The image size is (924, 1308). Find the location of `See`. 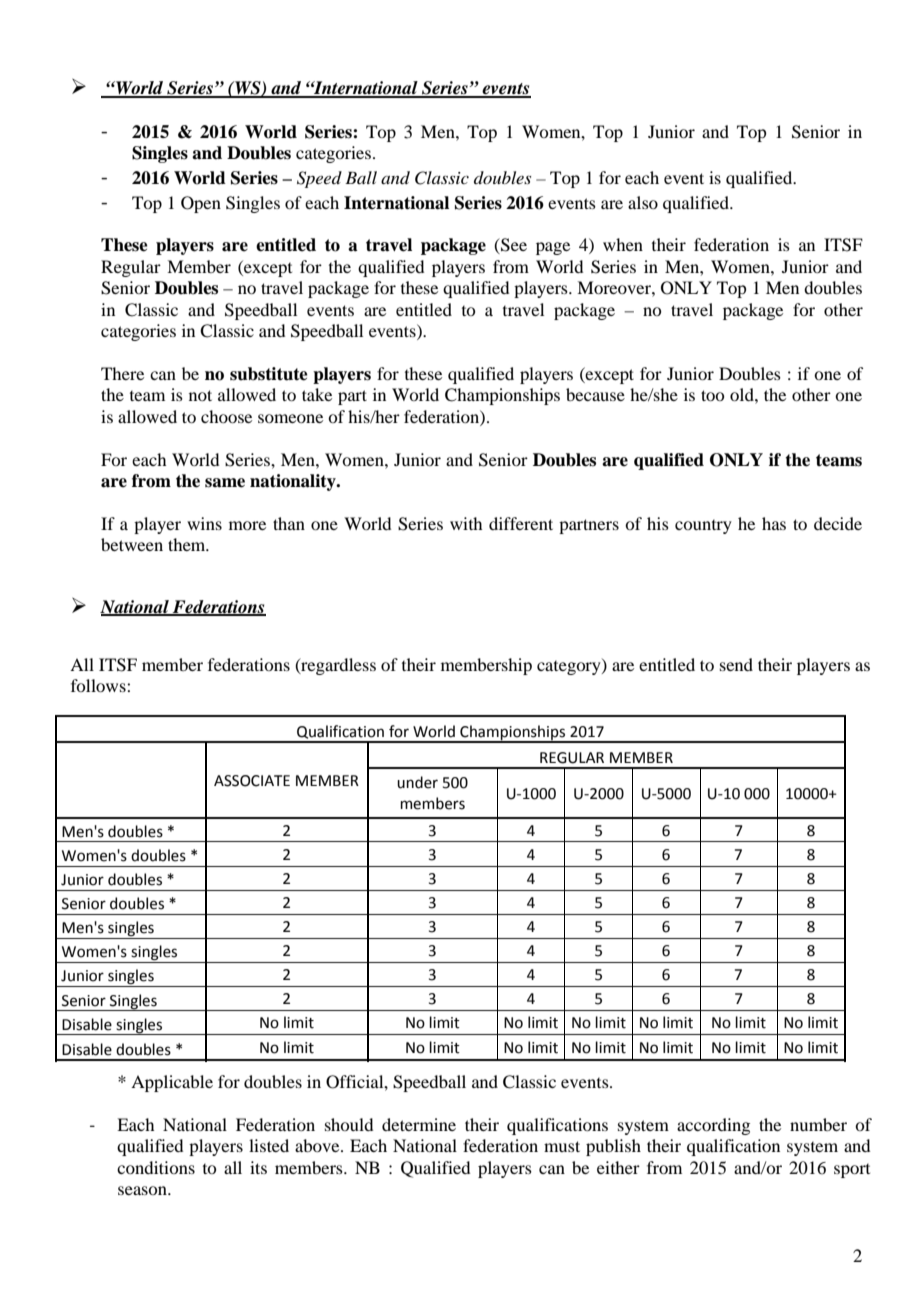

See is located at coordinates (513, 246).
